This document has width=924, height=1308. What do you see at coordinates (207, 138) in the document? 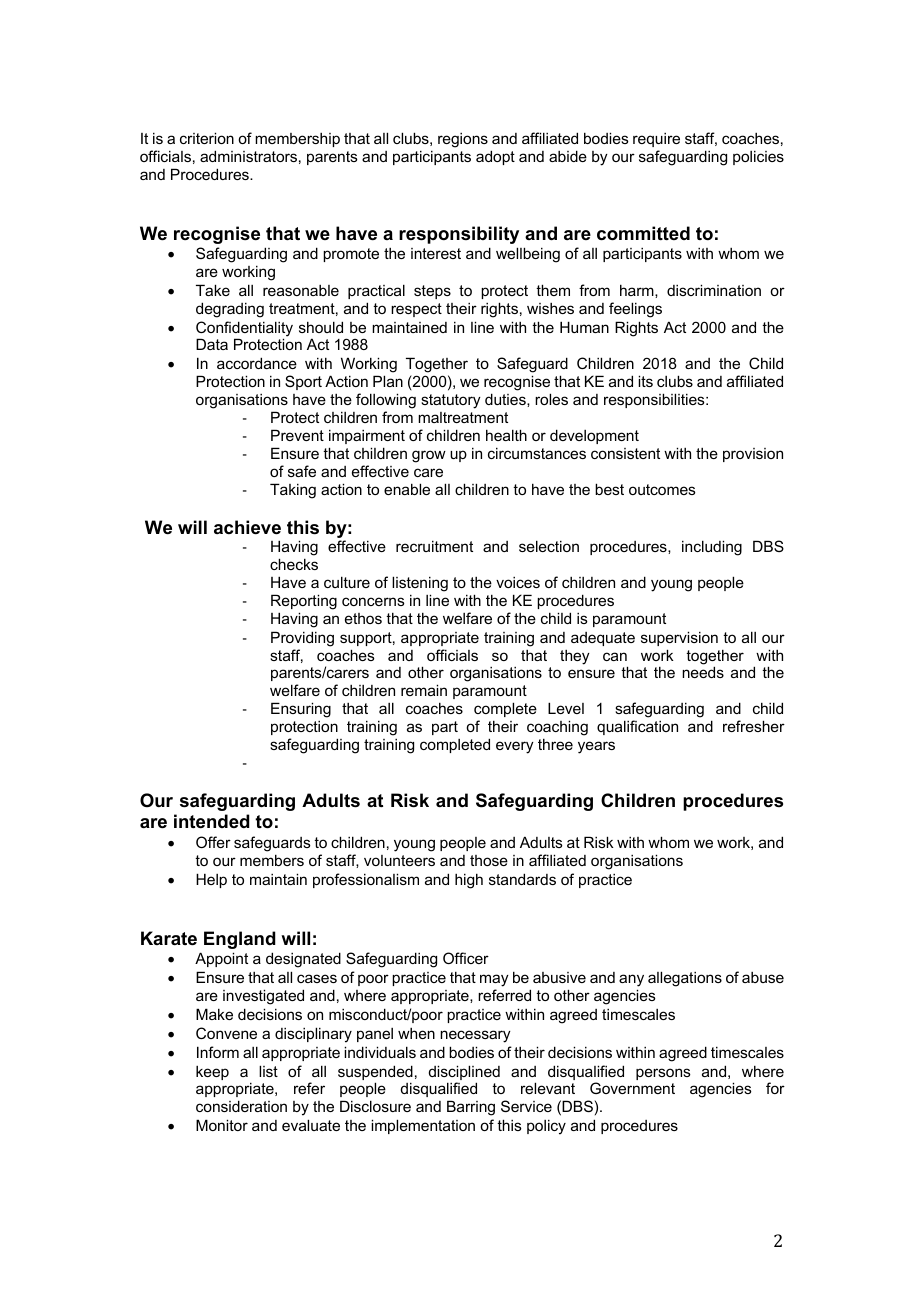
I see `criterion` at bounding box center [207, 138].
